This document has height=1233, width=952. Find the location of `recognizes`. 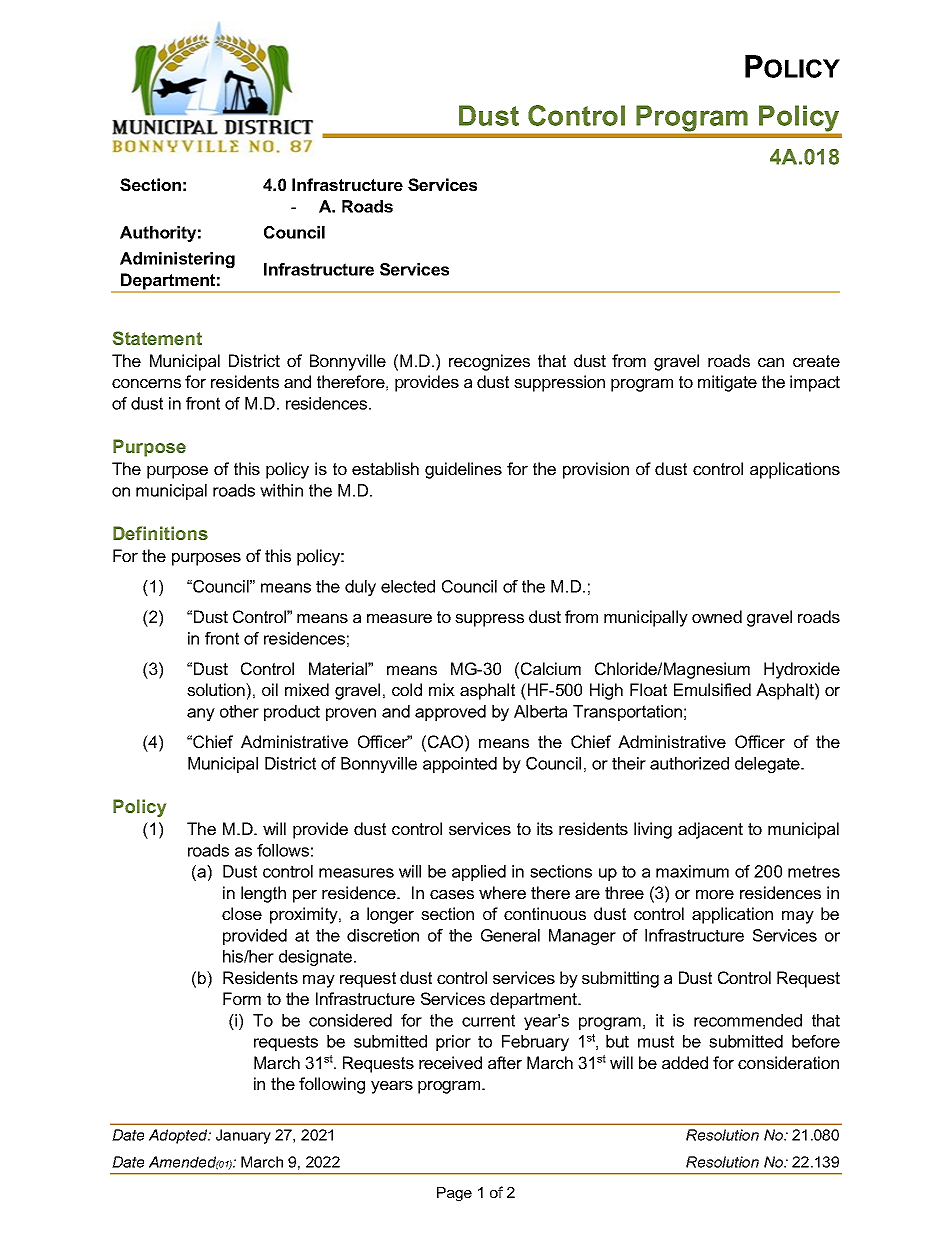

recognizes is located at coordinates (489, 362).
